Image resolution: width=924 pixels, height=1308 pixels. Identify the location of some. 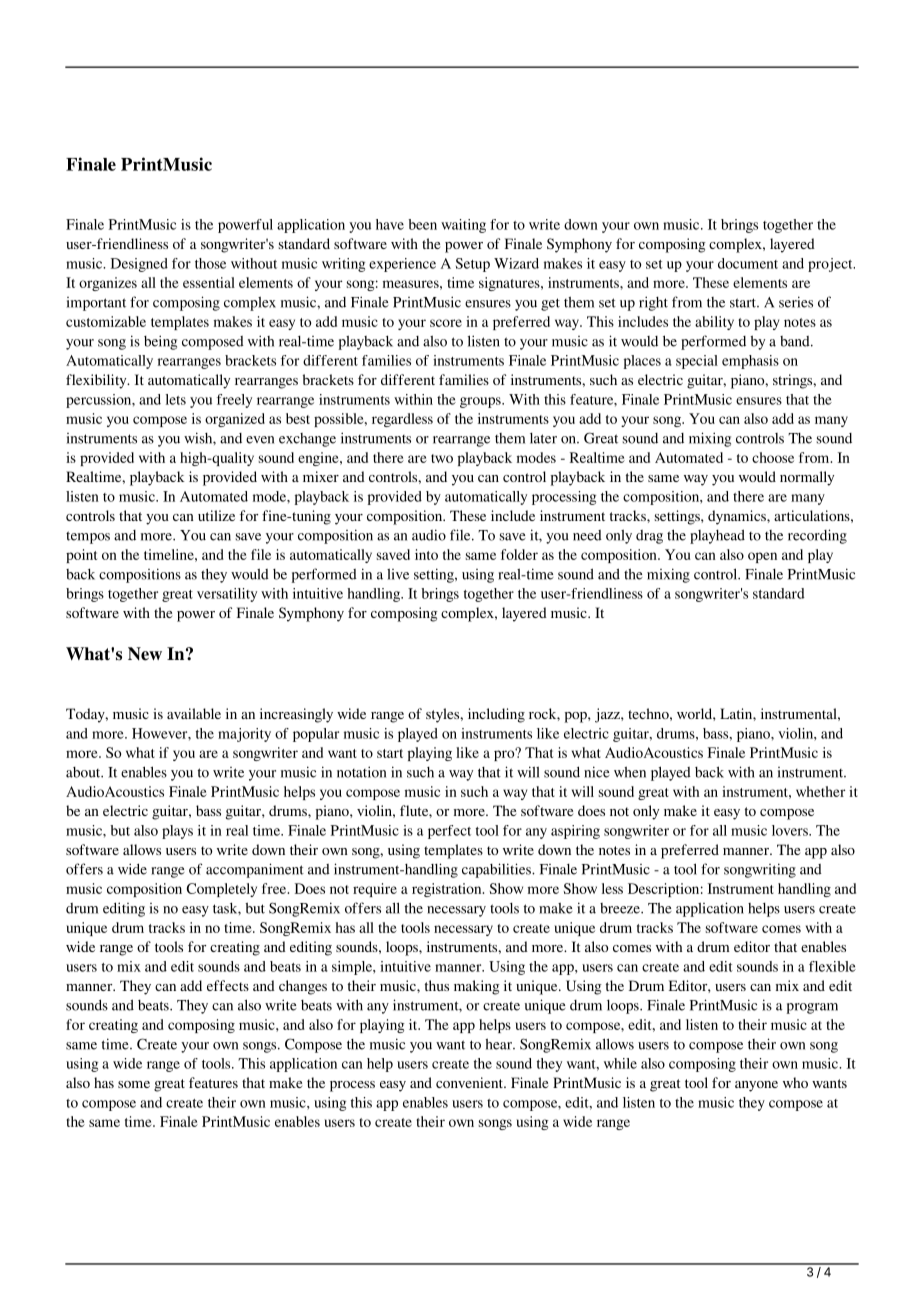
(134, 1084).
